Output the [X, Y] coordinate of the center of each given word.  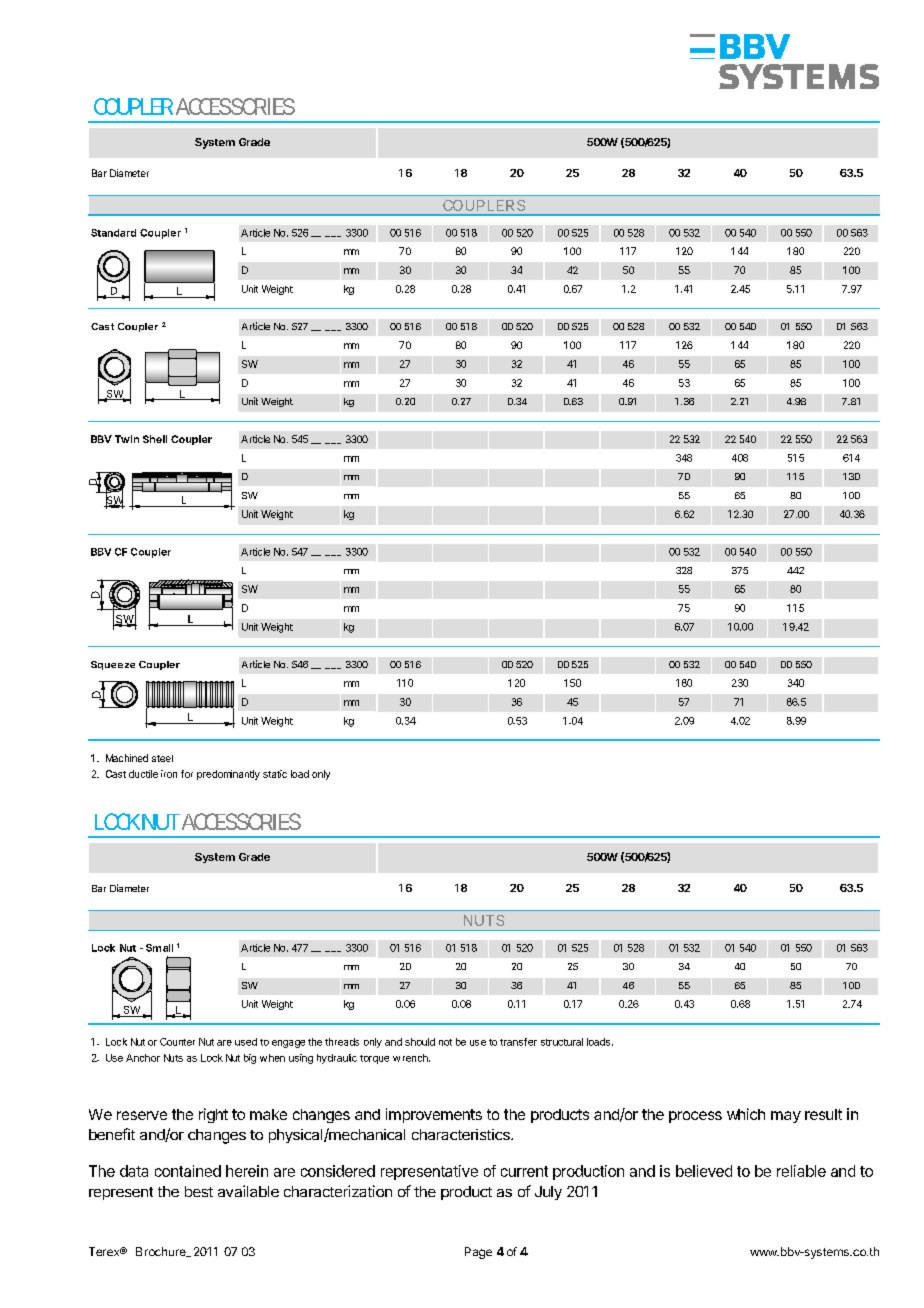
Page [478, 1253]
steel [162, 758]
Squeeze [113, 665]
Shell [155, 439]
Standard [113, 233]
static [275, 774]
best [199, 1191]
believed [704, 1171]
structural [562, 1042]
